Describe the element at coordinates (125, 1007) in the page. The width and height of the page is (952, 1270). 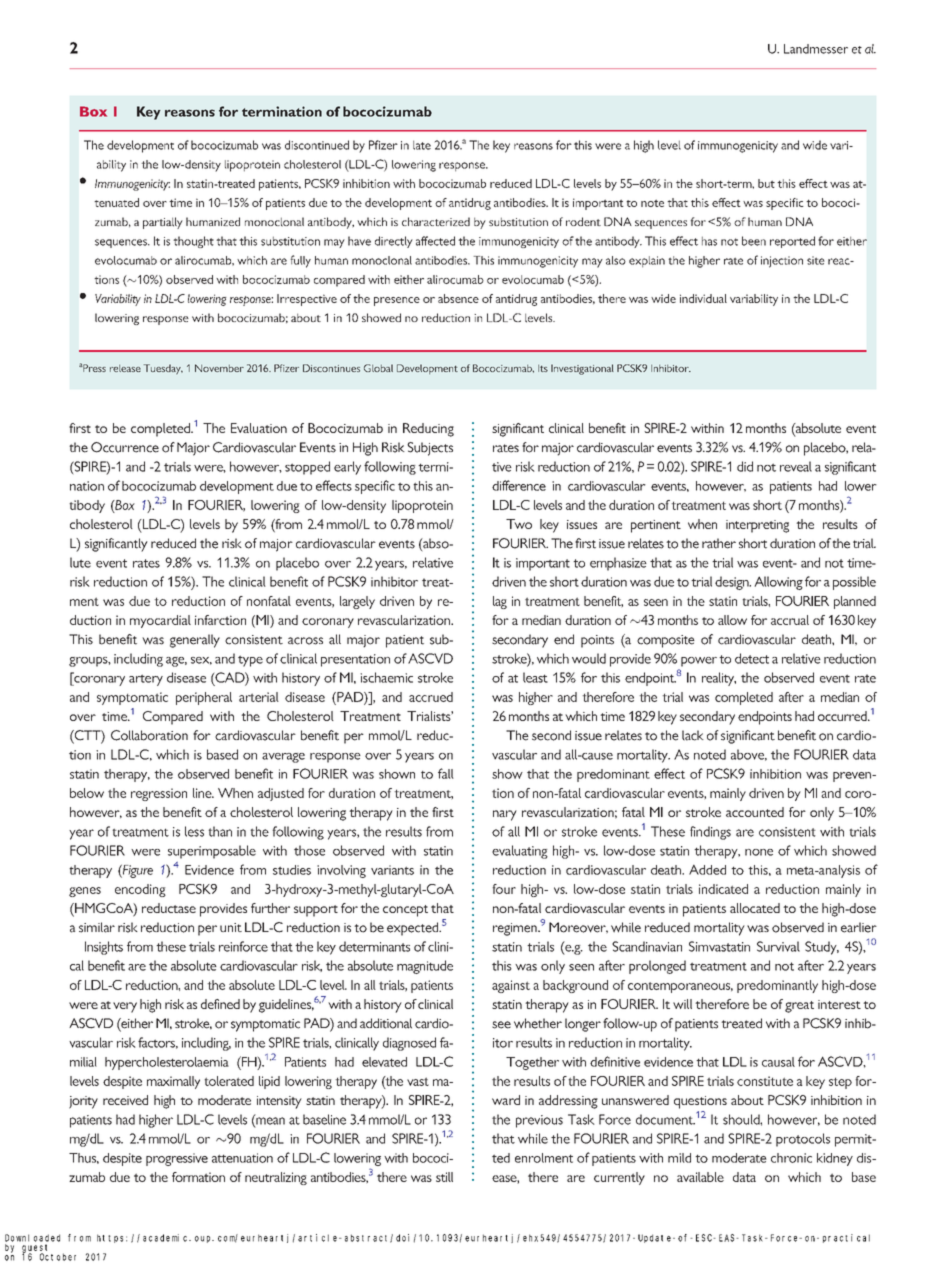
I see `very` at that location.
